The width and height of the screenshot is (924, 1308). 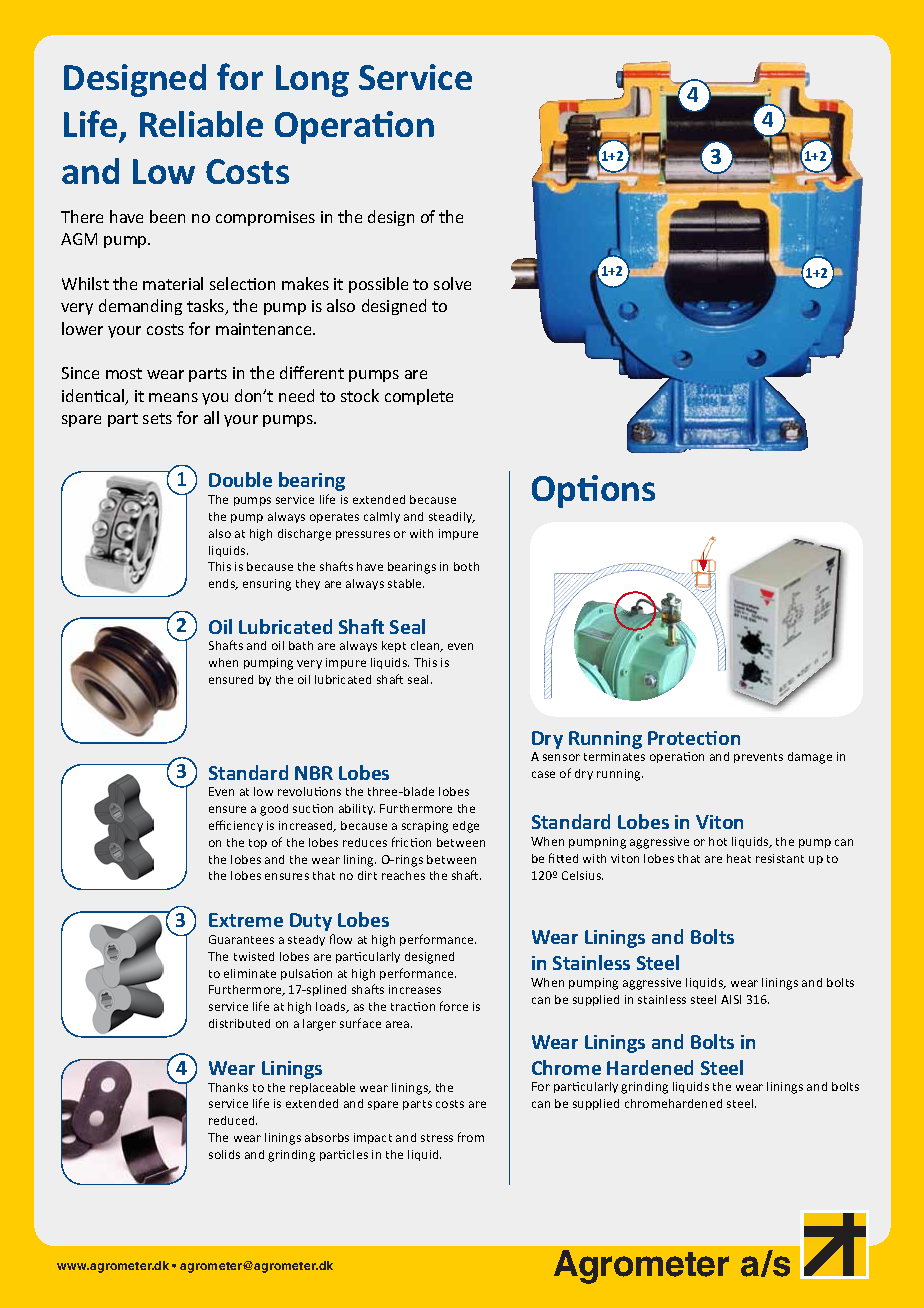 I want to click on solve, so click(x=452, y=283).
